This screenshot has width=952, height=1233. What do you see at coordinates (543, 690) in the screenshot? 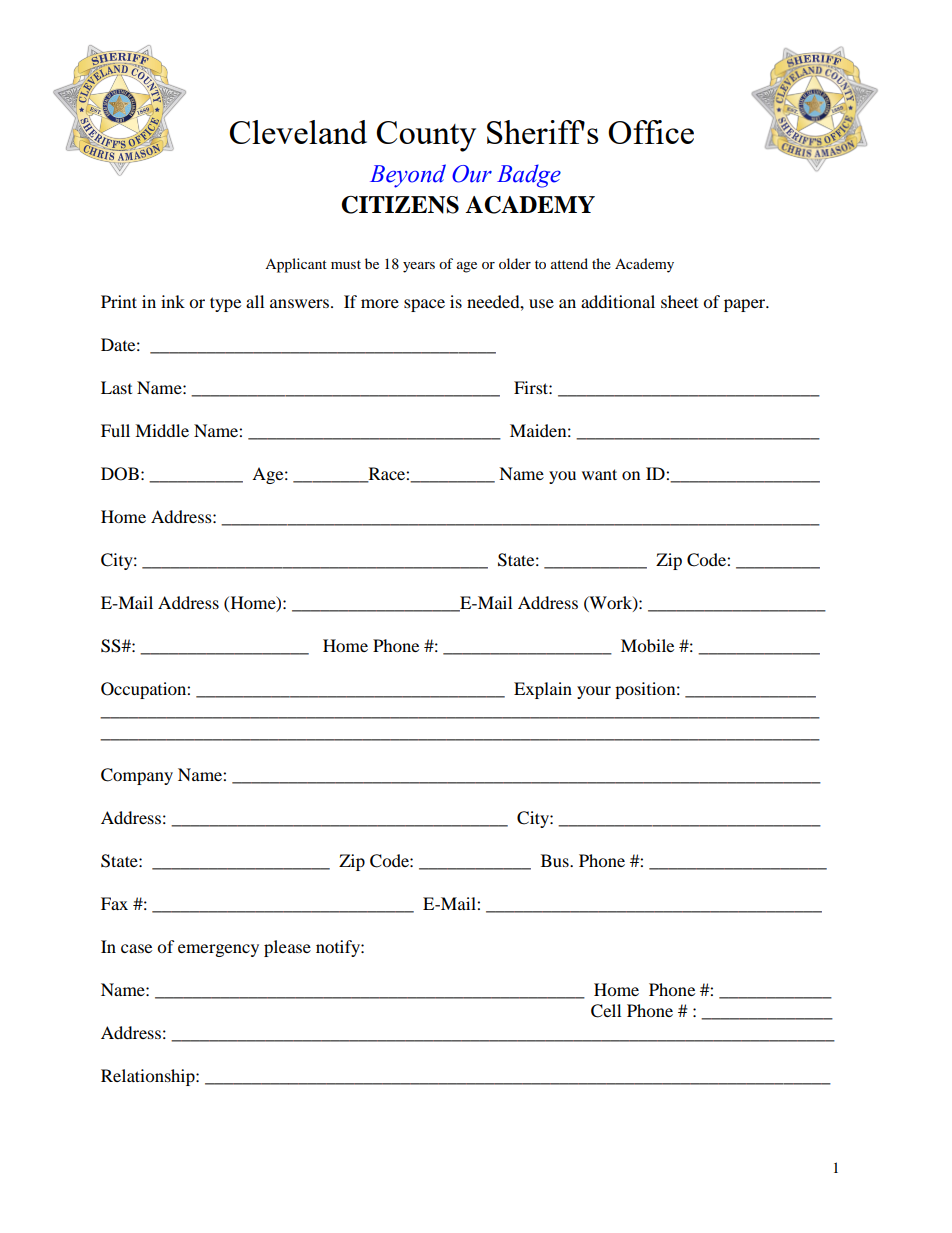
I see `Explain` at bounding box center [543, 690].
